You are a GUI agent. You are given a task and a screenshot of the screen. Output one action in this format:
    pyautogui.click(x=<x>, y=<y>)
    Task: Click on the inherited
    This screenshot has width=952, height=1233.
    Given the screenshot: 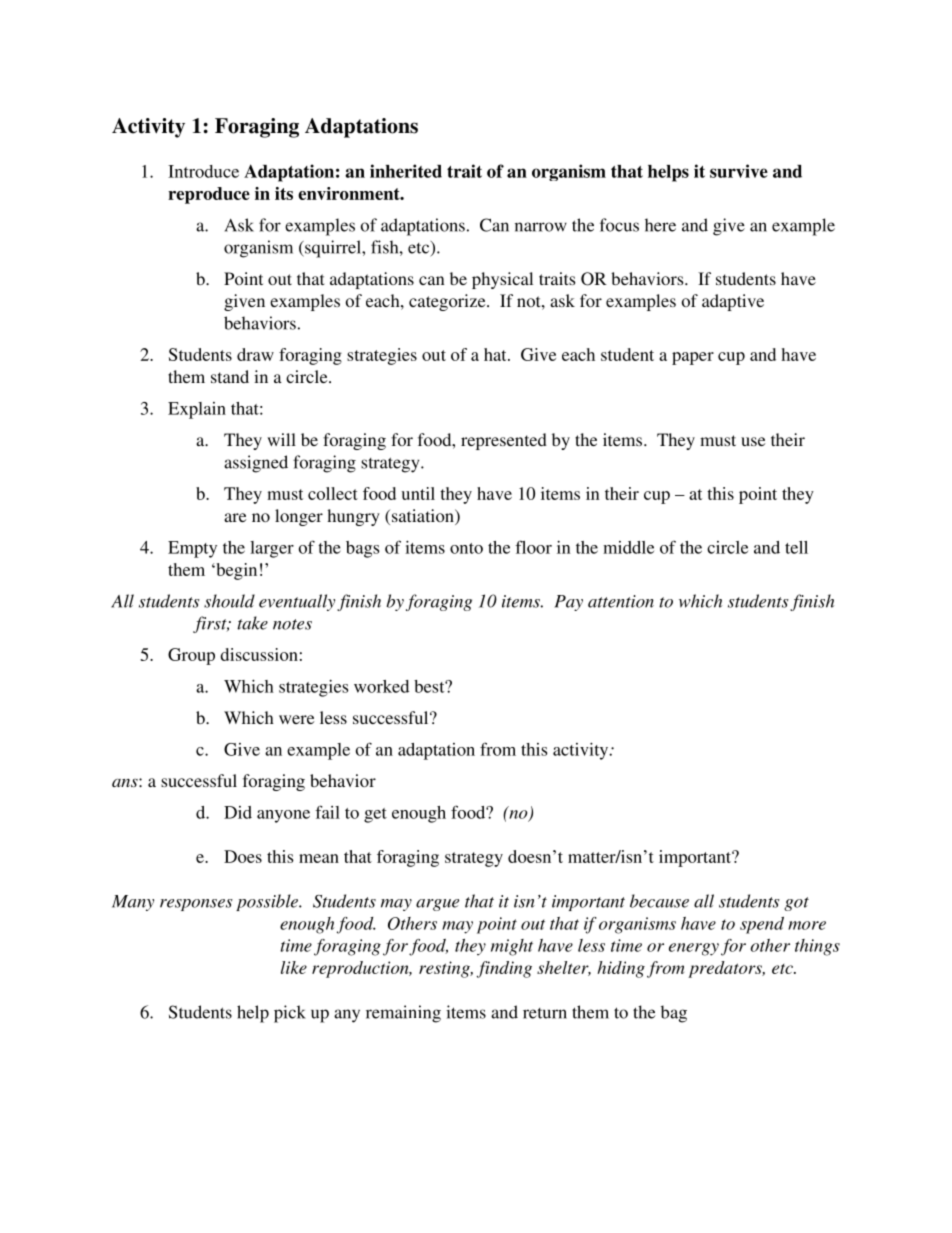 What is the action you would take?
    pyautogui.click(x=406, y=171)
